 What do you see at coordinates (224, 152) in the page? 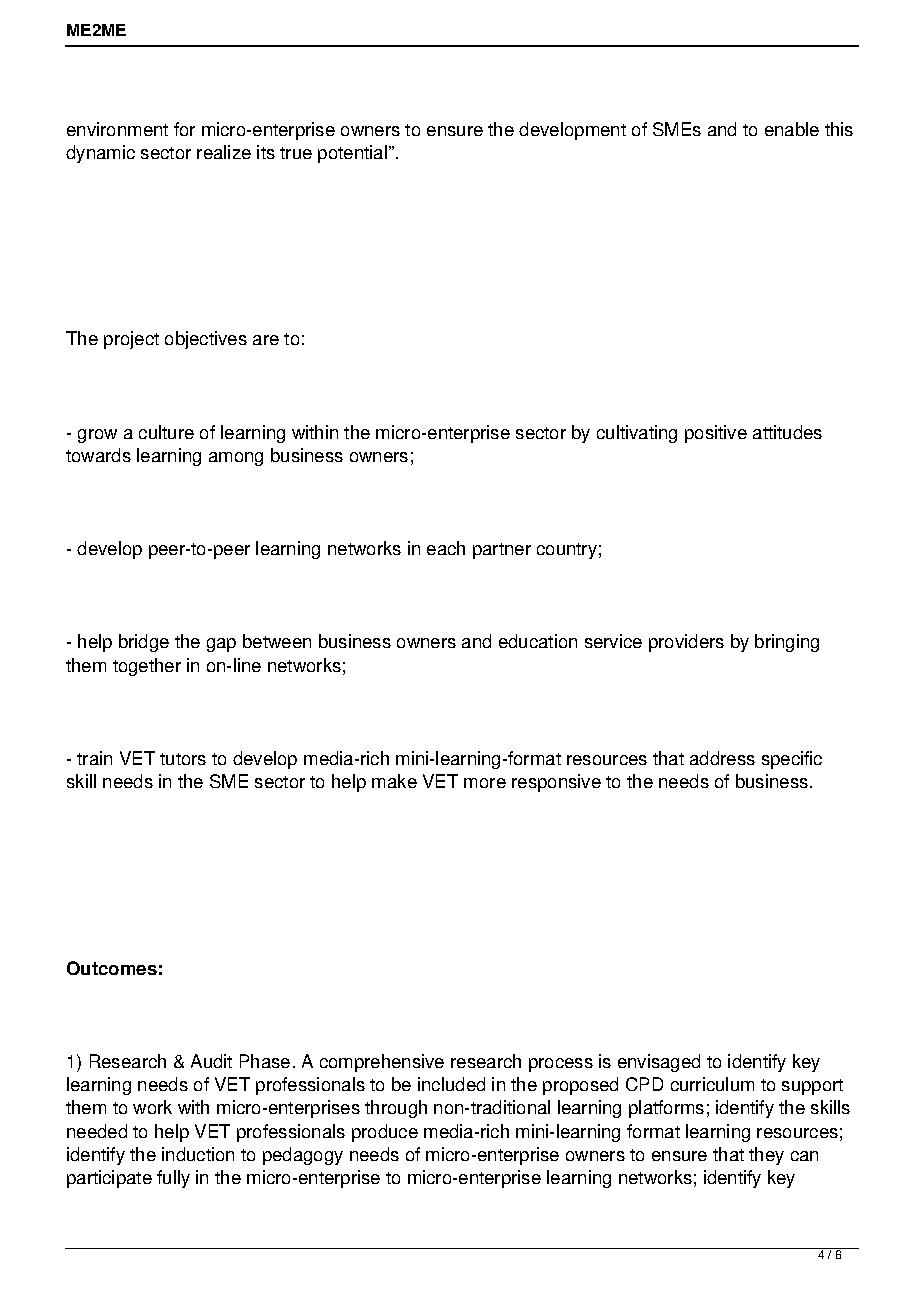
I see `realize` at bounding box center [224, 152].
